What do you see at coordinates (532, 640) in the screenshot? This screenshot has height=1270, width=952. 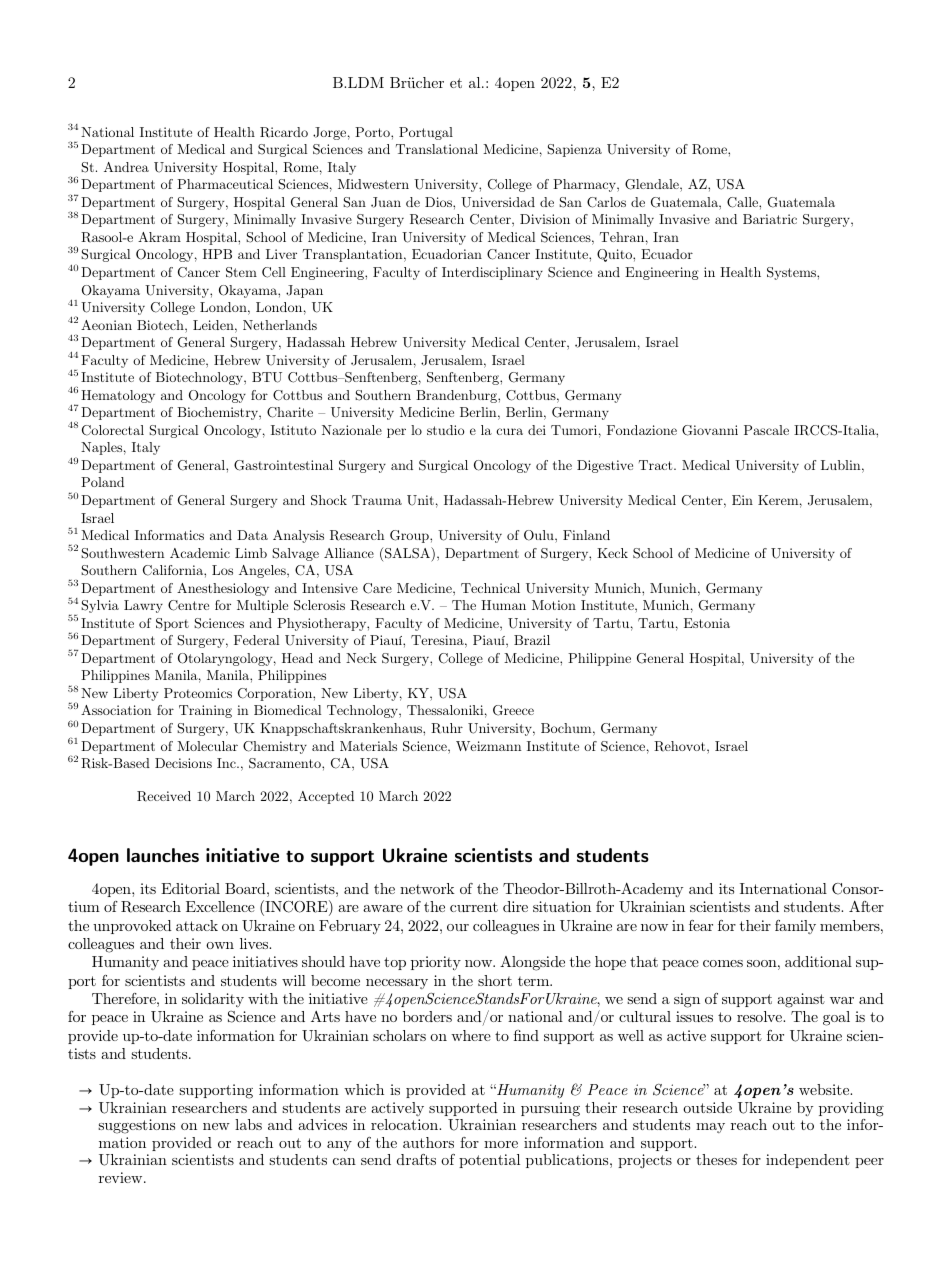 I see `Brazil` at bounding box center [532, 640].
